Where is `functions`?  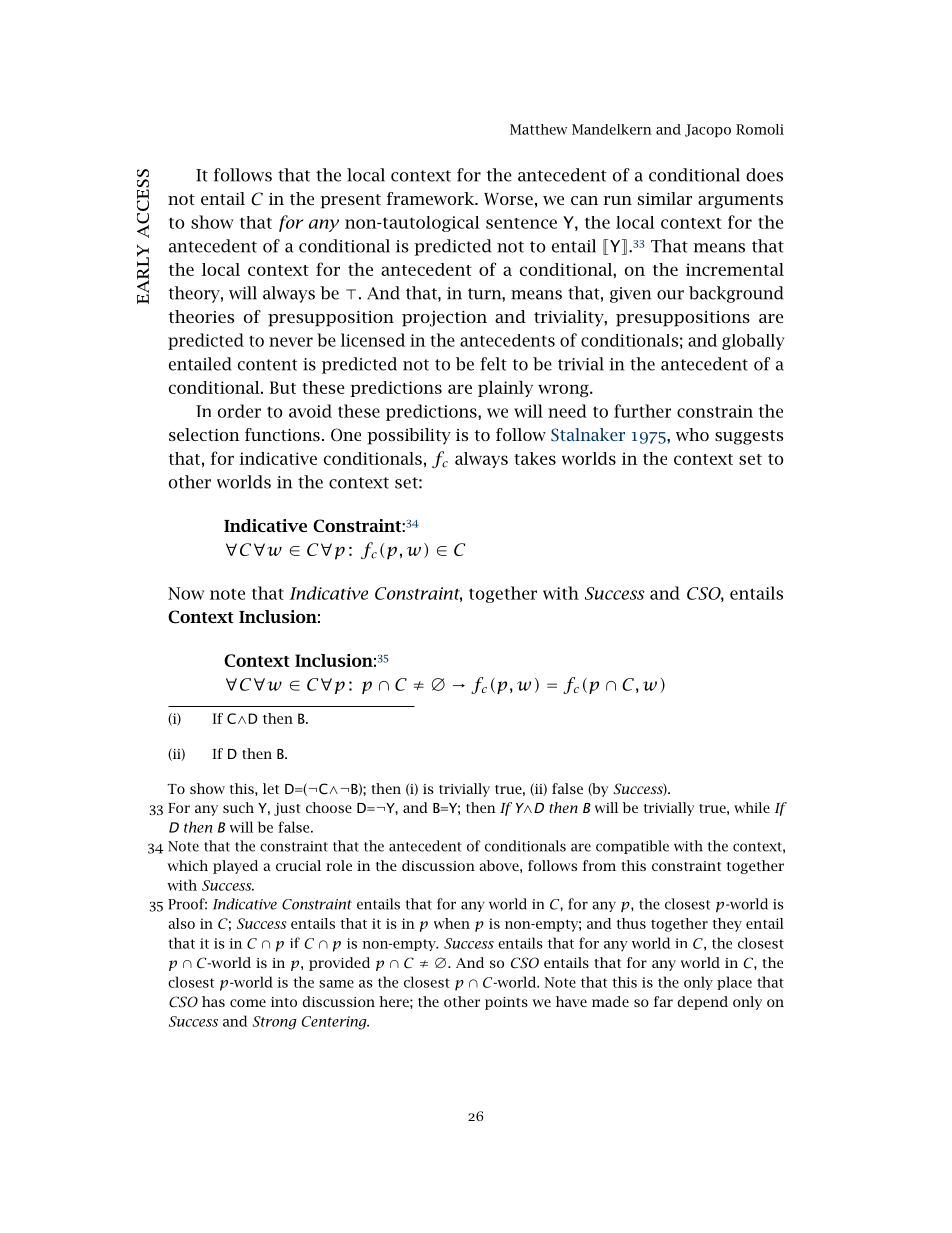
functions is located at coordinates (282, 434).
